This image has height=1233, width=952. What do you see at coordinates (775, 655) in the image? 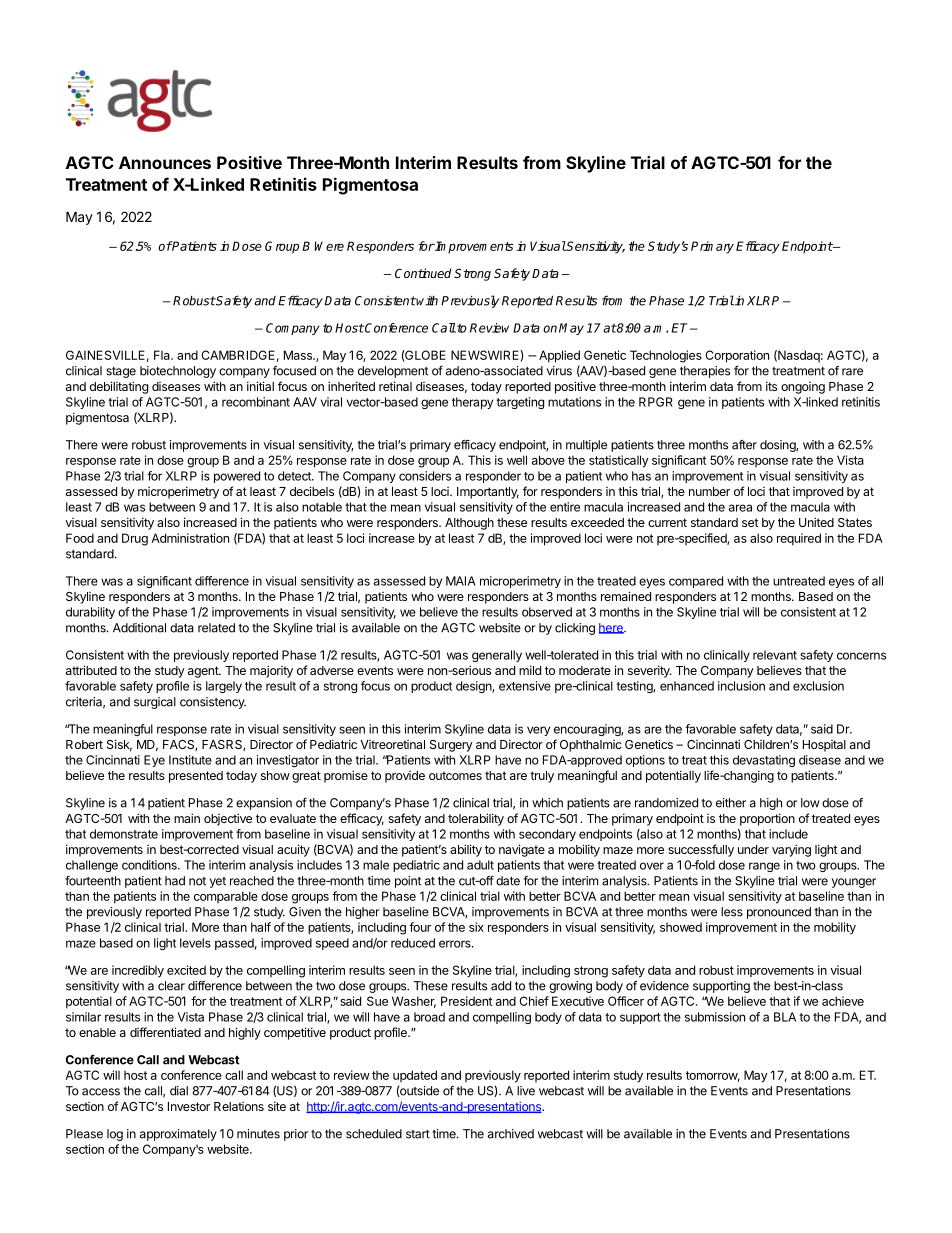
I see `relevant` at bounding box center [775, 655].
